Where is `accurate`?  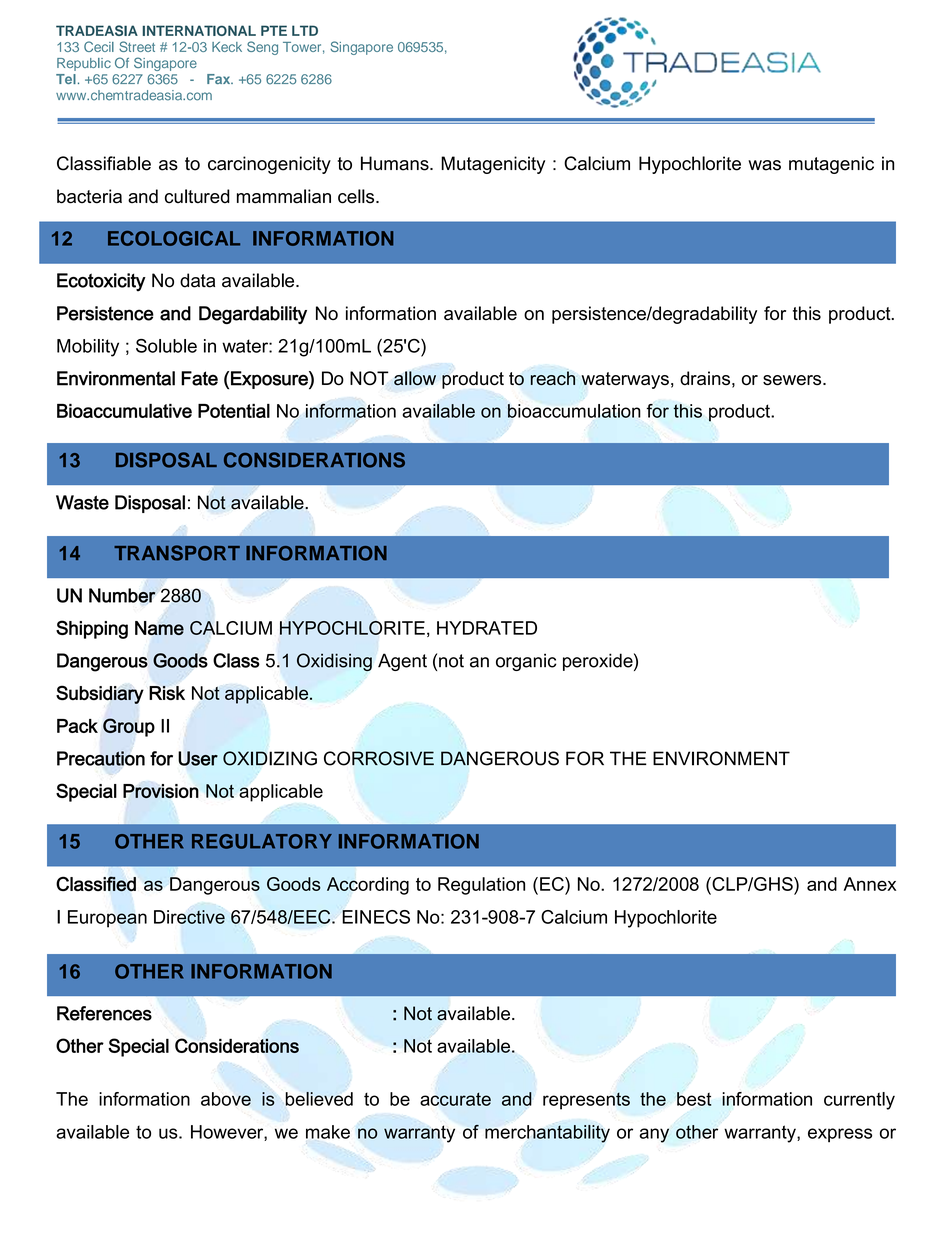
accurate is located at coordinates (455, 1099).
